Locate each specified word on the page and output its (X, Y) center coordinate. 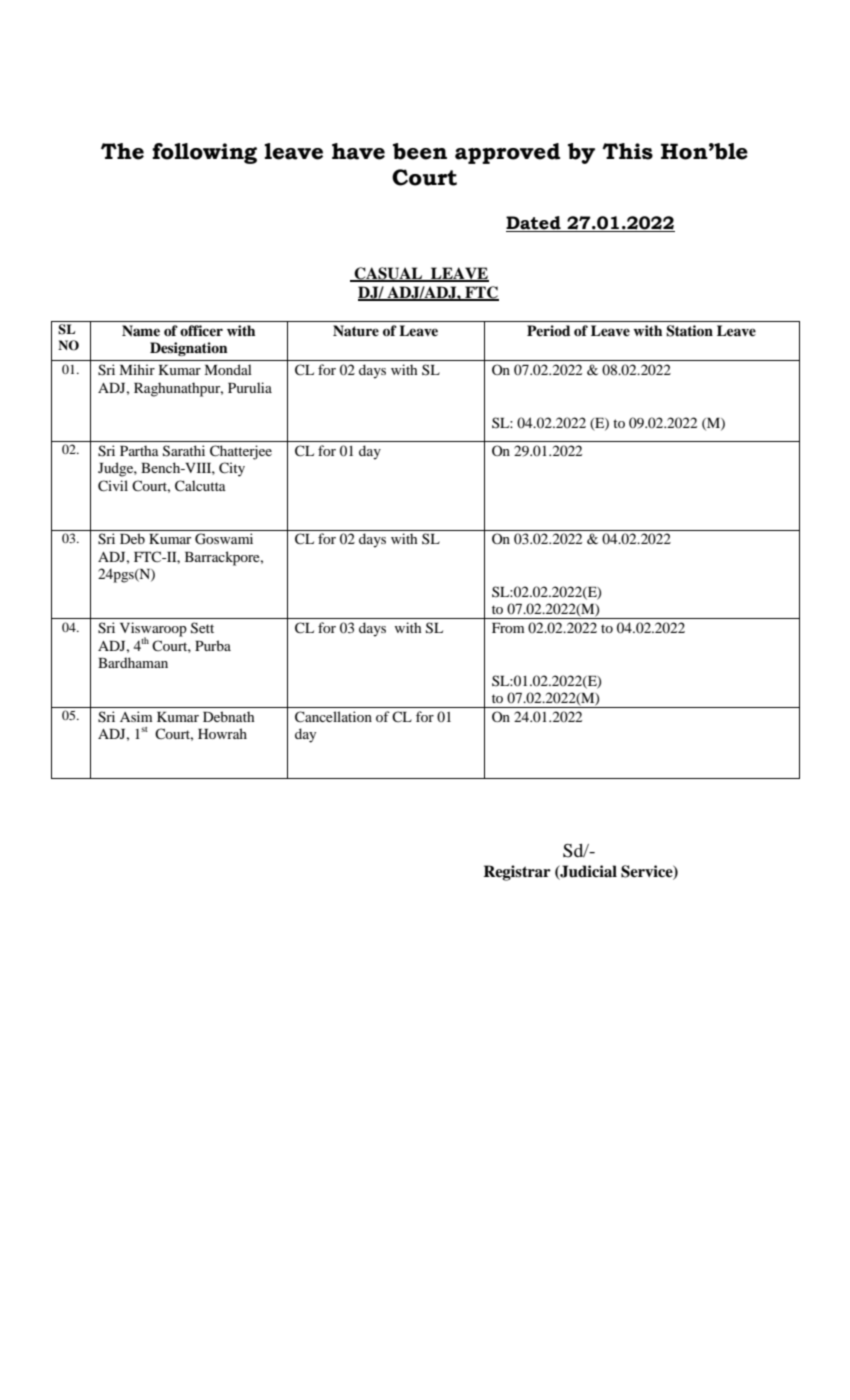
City (232, 469)
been (420, 151)
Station (689, 331)
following (204, 153)
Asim (136, 716)
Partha (139, 450)
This (627, 151)
